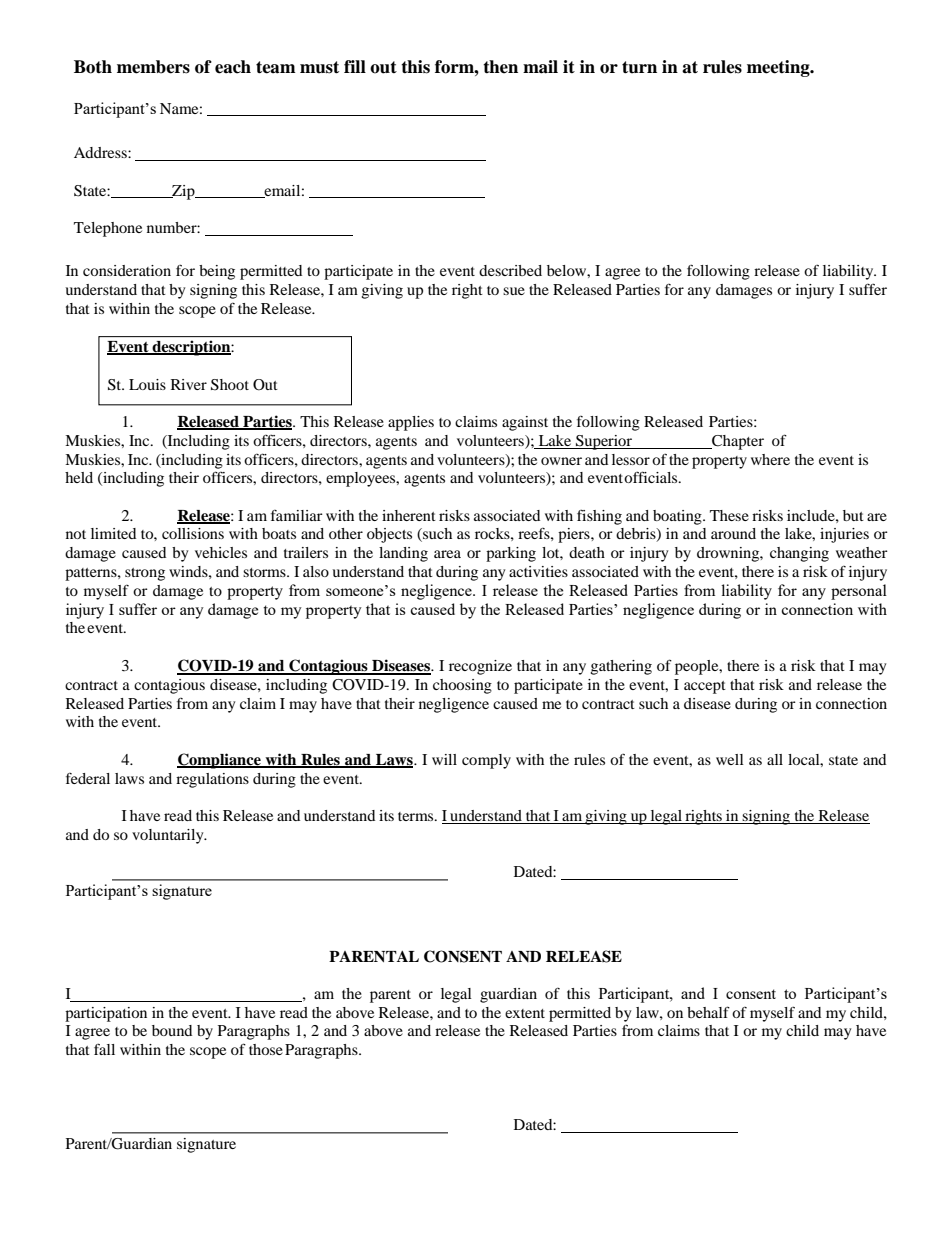 This screenshot has height=1233, width=952. What do you see at coordinates (525, 1013) in the screenshot?
I see `extent` at bounding box center [525, 1013].
